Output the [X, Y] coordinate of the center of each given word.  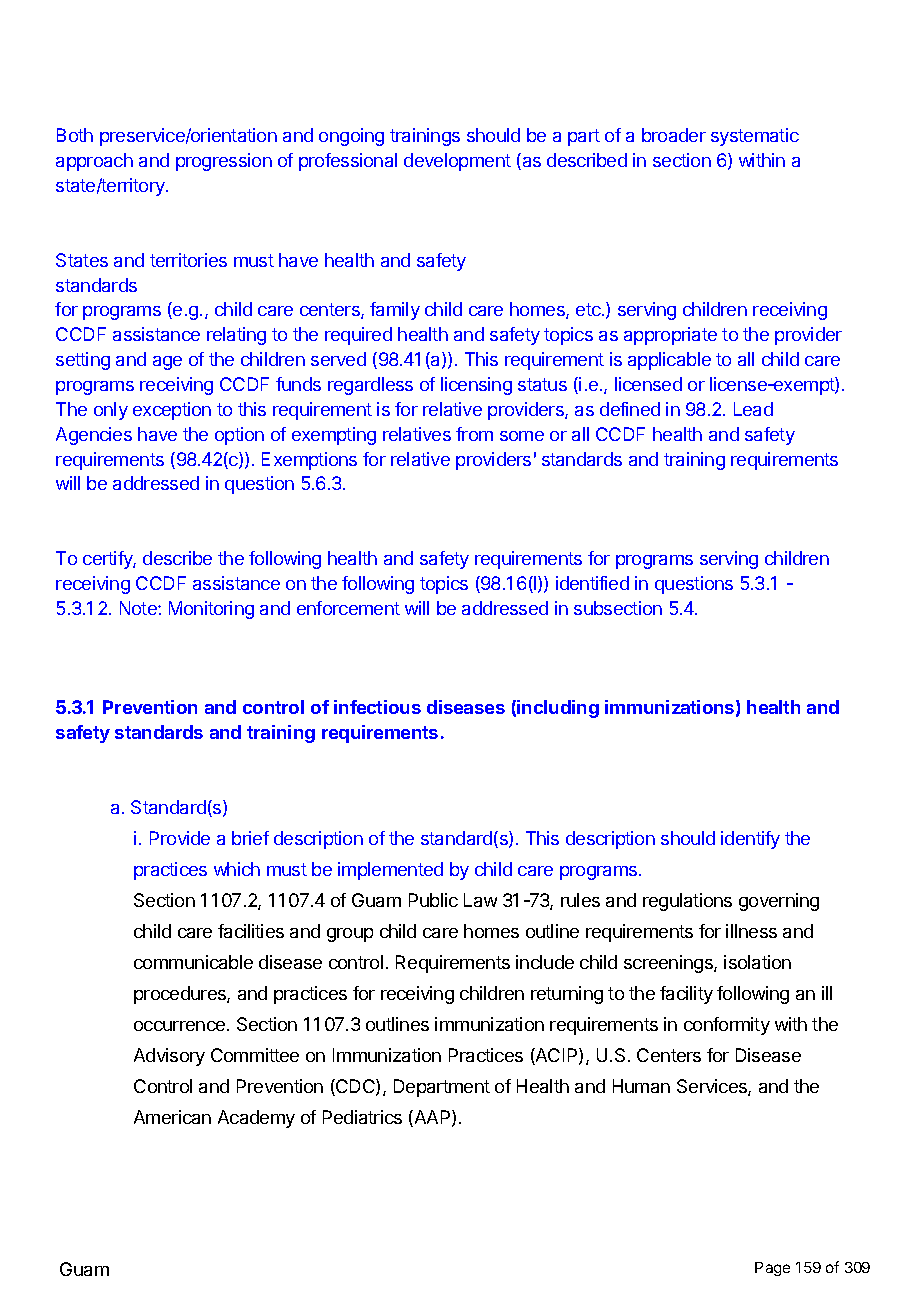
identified [592, 583]
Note [139, 608]
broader [674, 135]
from [474, 434]
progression [224, 162]
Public [433, 900]
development [457, 162]
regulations [687, 902]
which [237, 869]
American [172, 1117]
